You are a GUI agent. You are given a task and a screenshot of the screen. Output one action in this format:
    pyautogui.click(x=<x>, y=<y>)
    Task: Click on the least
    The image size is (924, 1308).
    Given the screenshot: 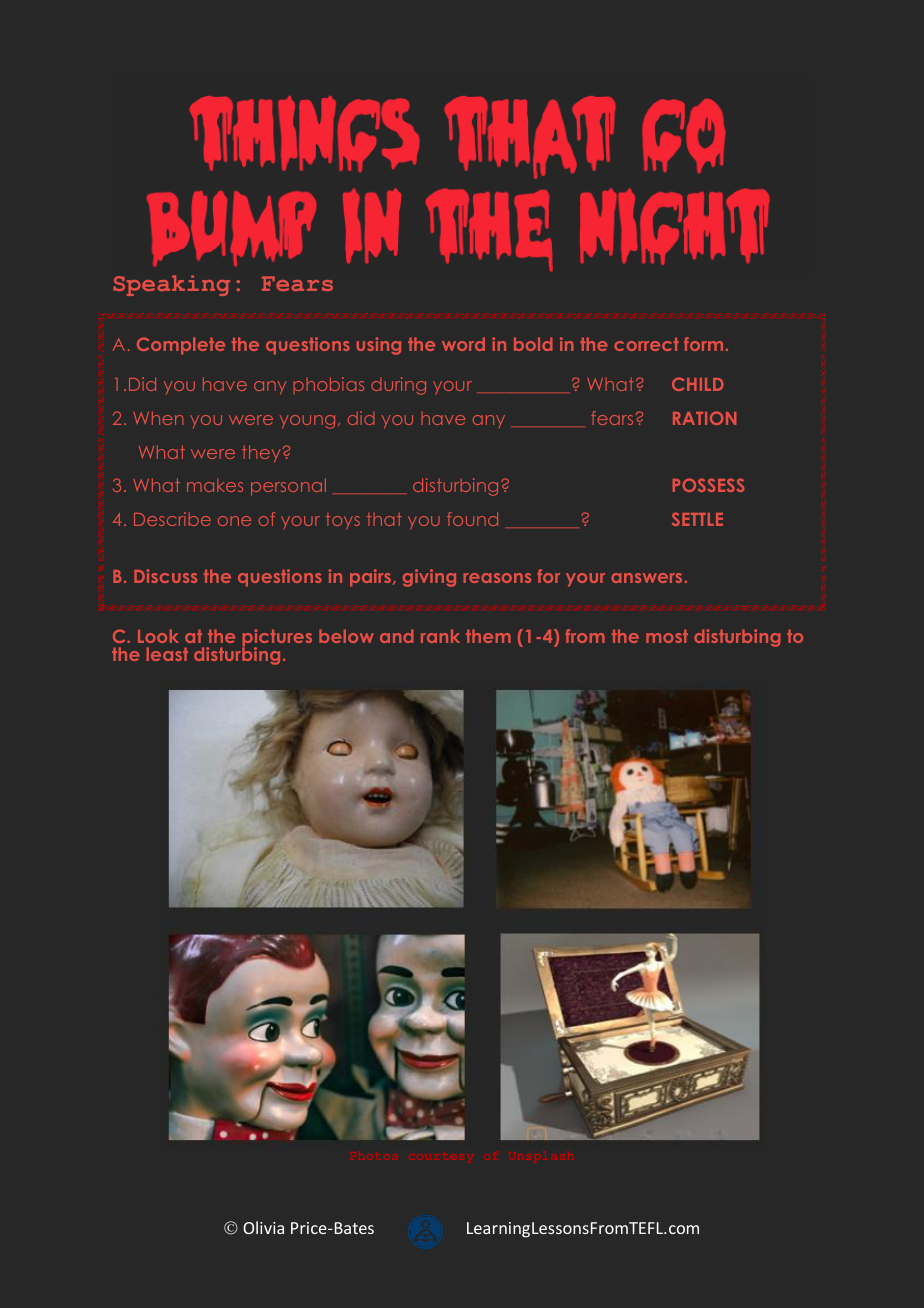 What is the action you would take?
    pyautogui.click(x=167, y=654)
